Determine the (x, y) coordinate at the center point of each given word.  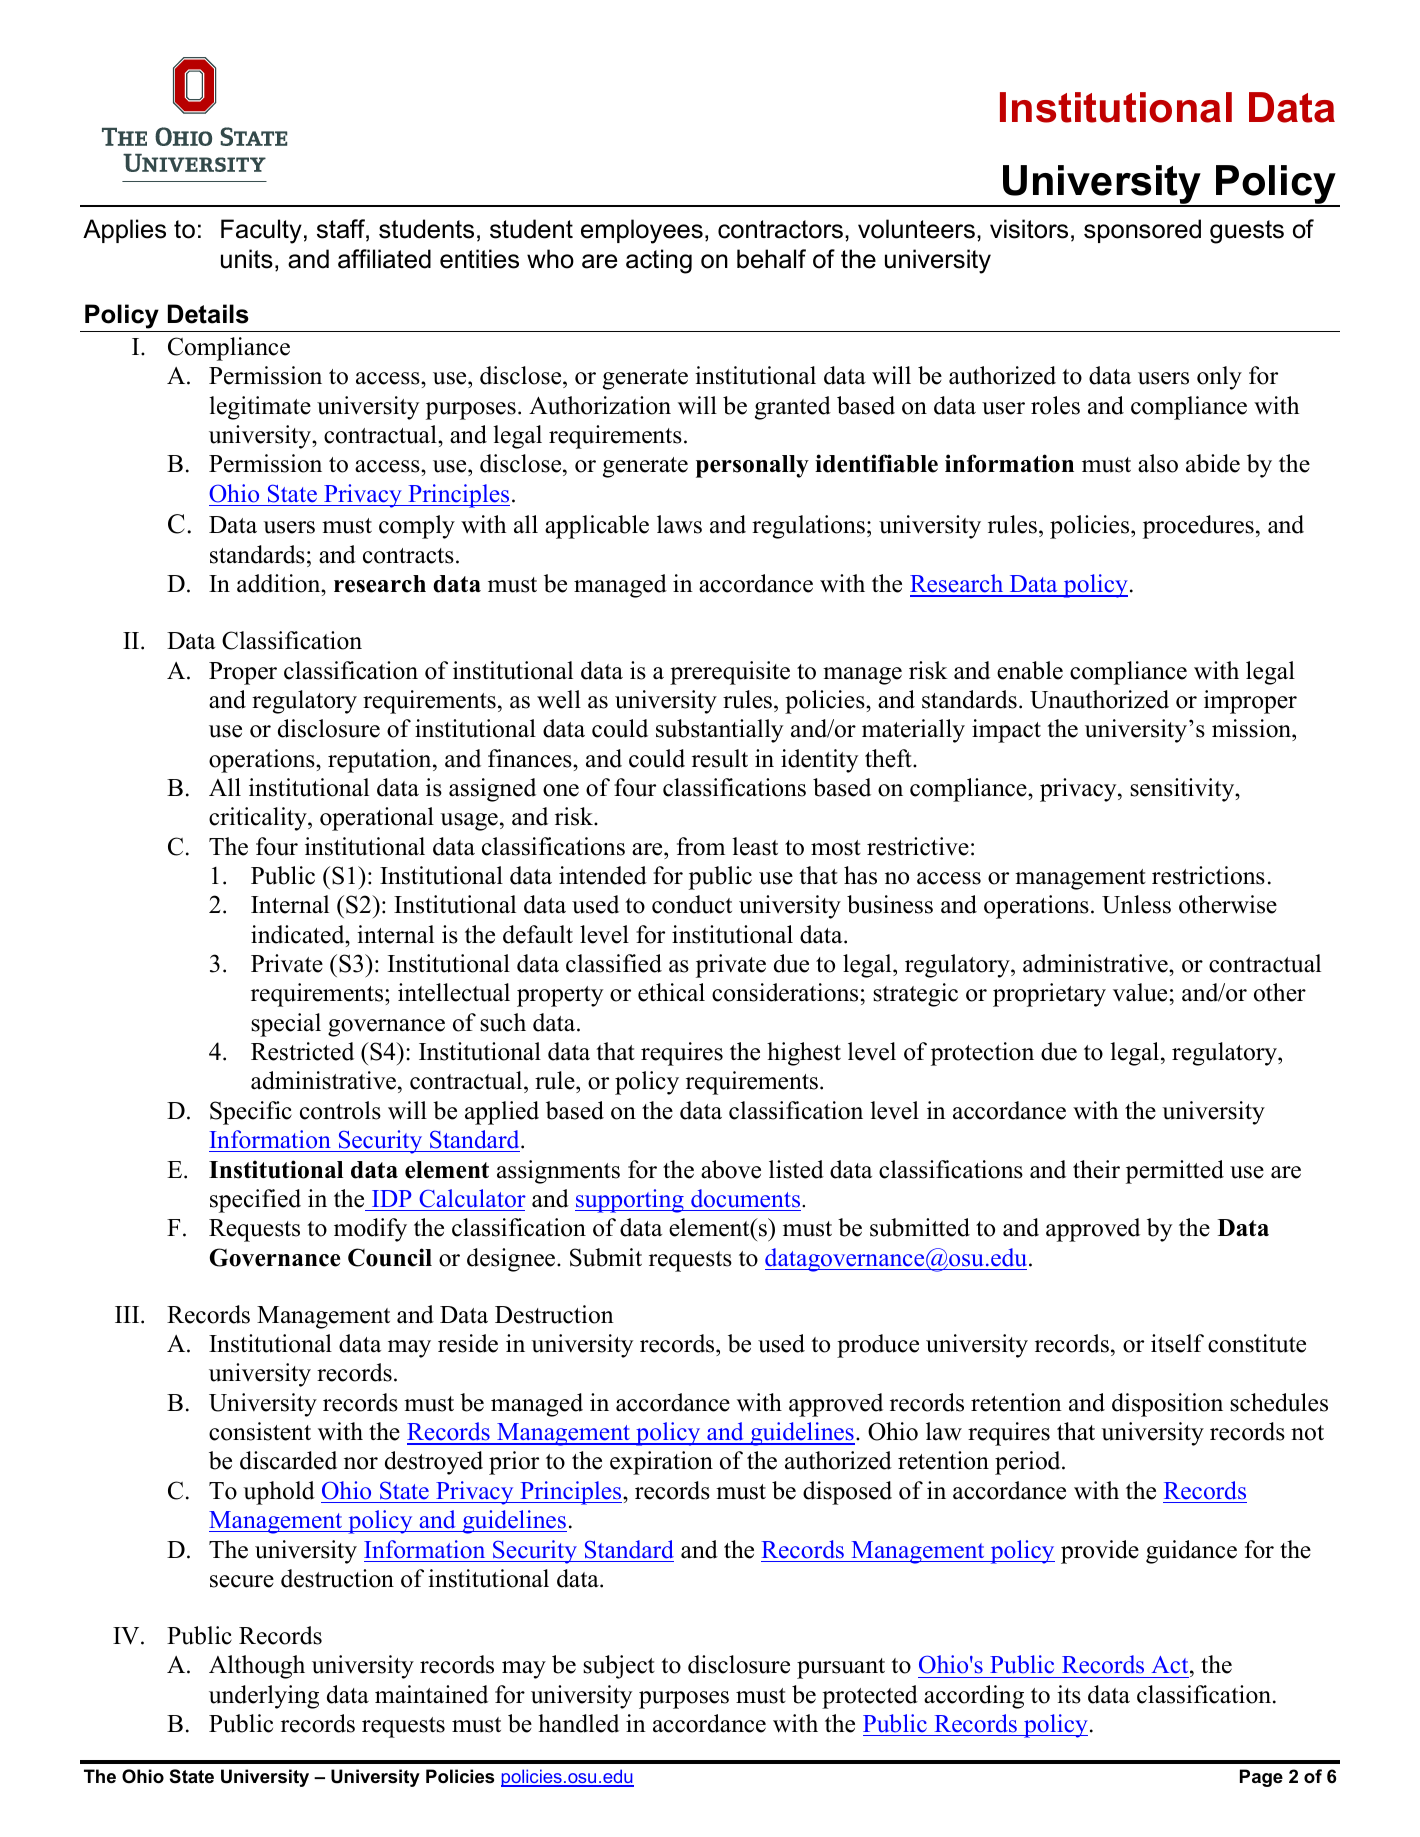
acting (659, 261)
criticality (259, 819)
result (720, 758)
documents (747, 1198)
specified (255, 1201)
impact (1006, 731)
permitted (1175, 1172)
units (247, 259)
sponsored (1142, 231)
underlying (264, 1697)
